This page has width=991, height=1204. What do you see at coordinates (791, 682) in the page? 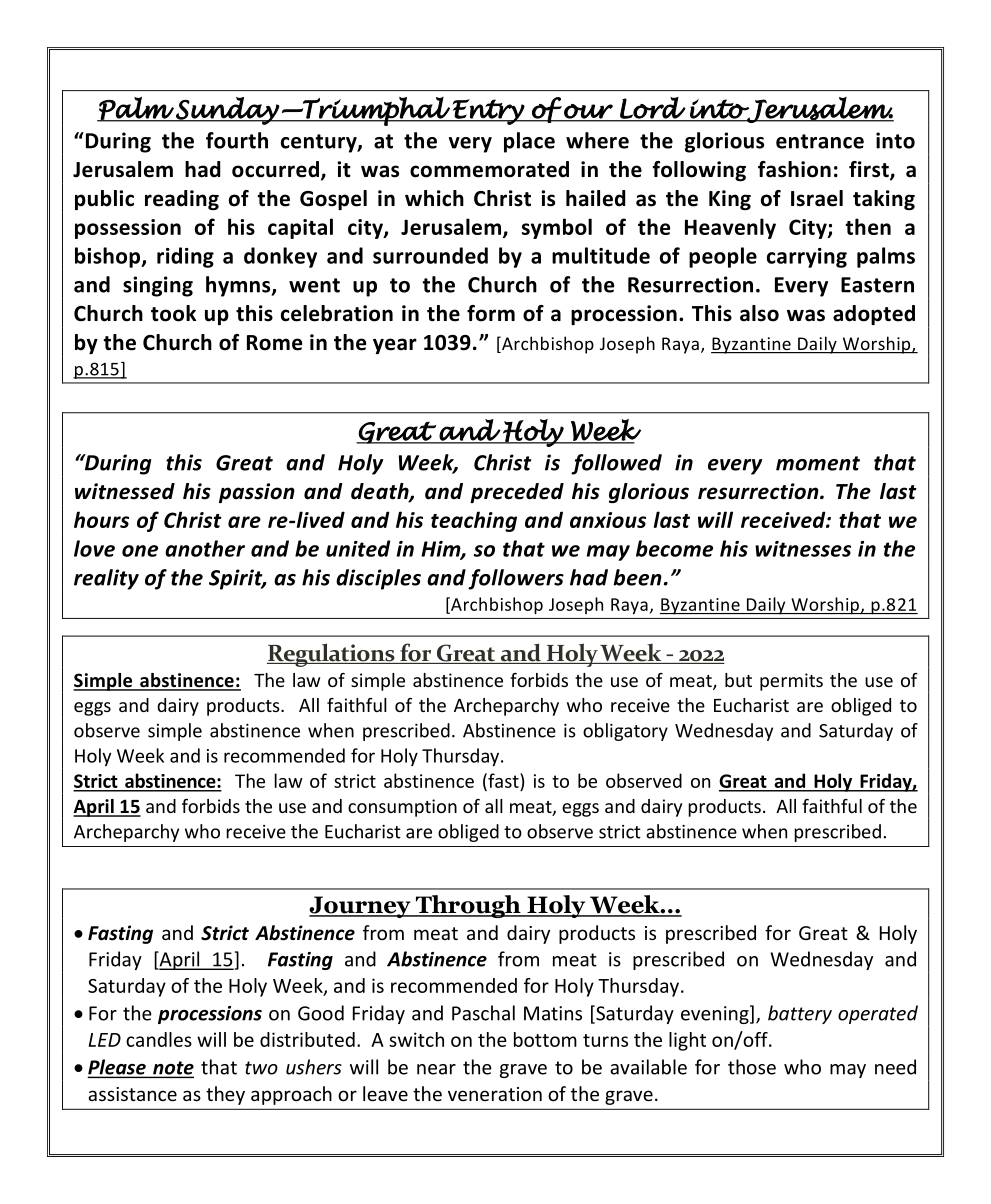
I see `permits` at bounding box center [791, 682].
